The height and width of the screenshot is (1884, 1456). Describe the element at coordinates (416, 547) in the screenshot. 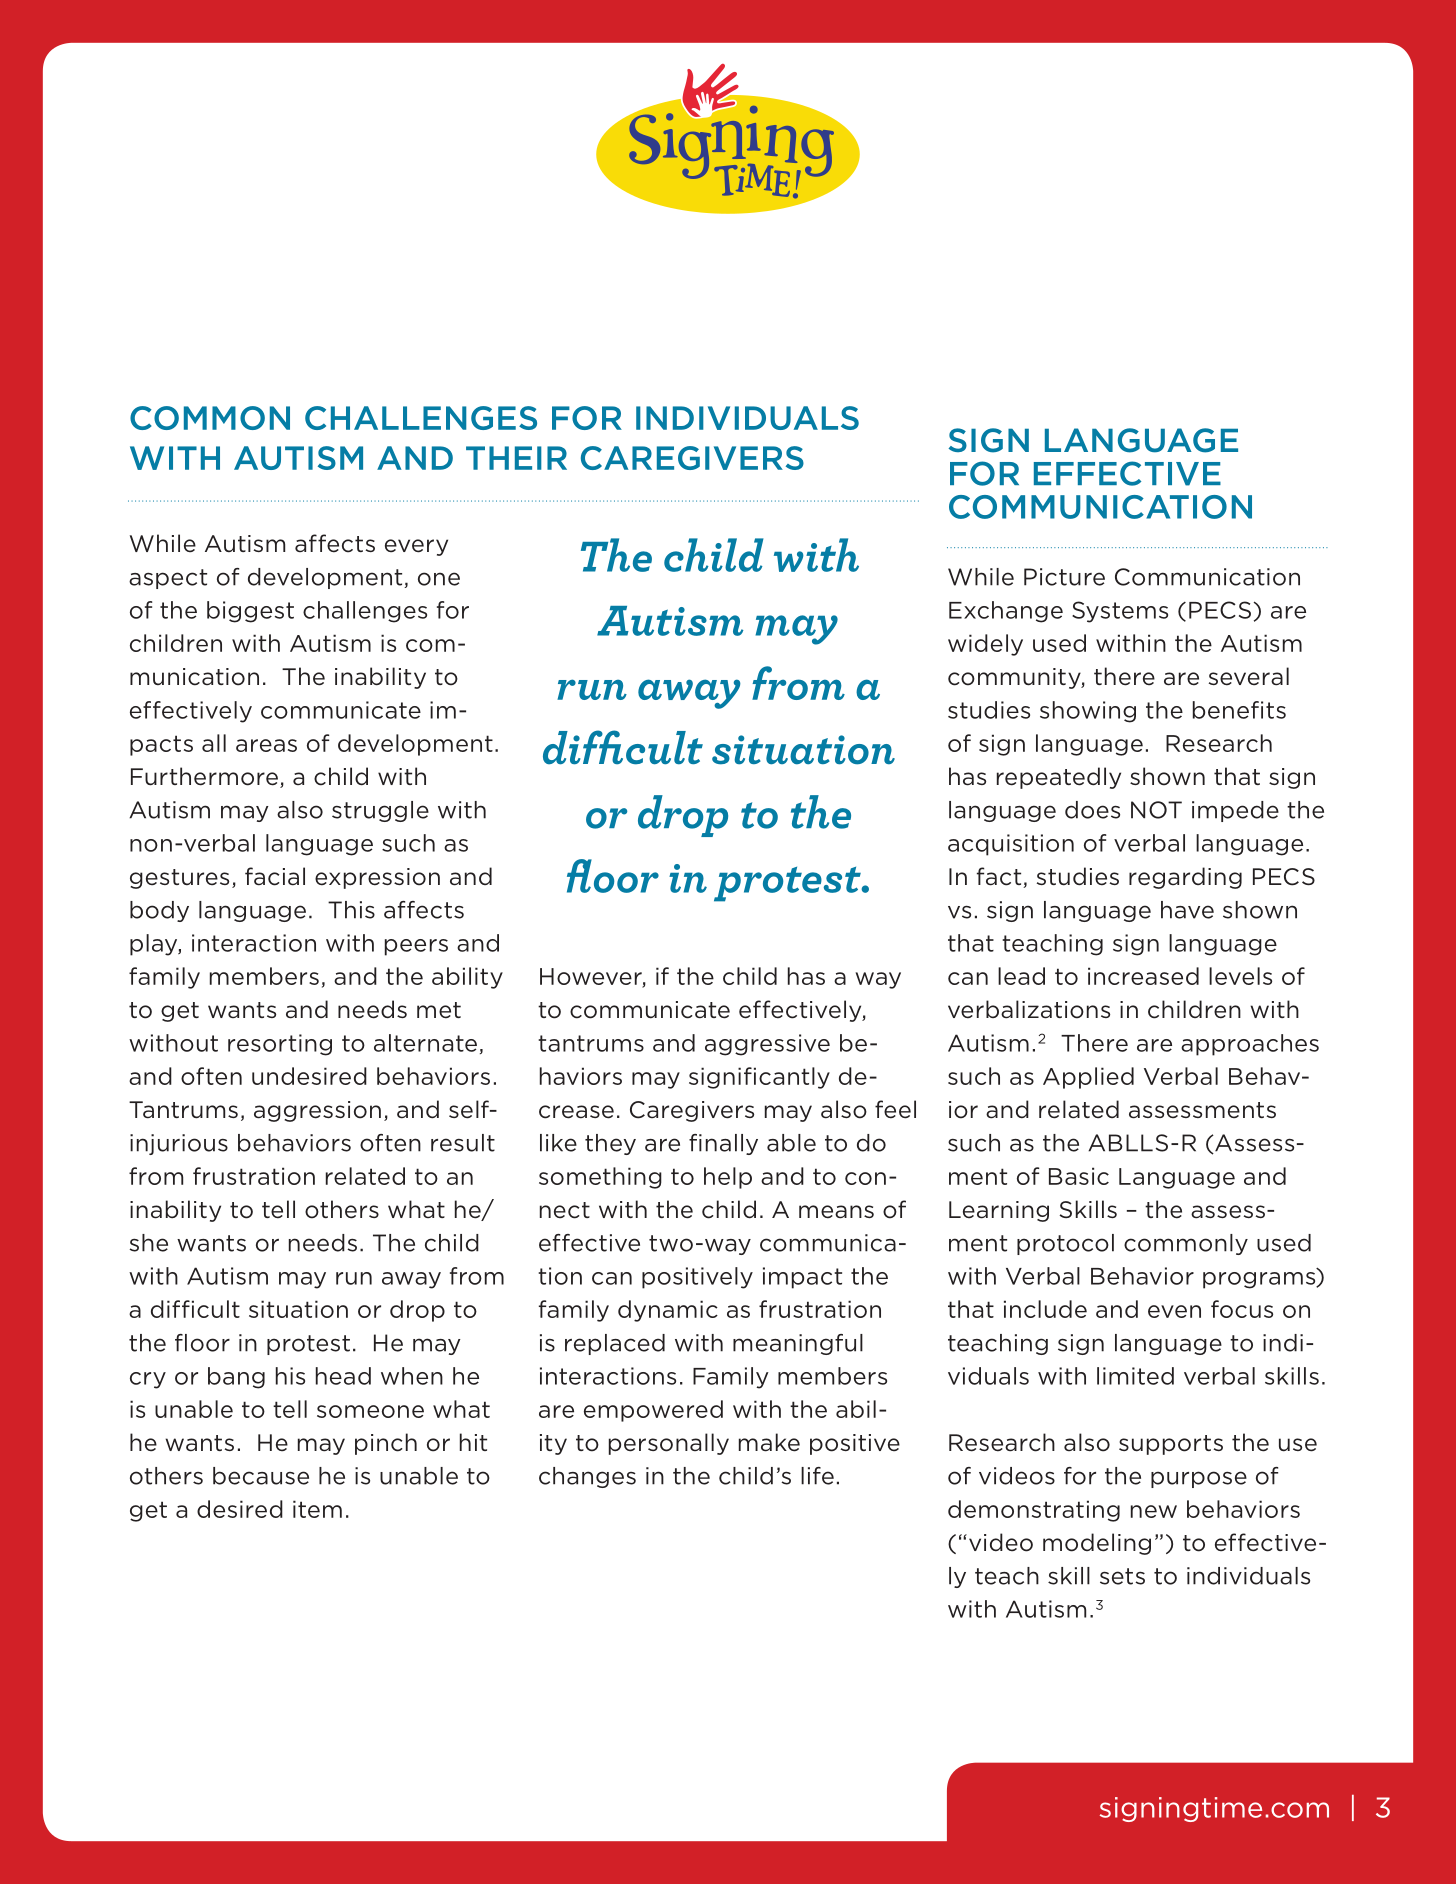

I see `every` at that location.
